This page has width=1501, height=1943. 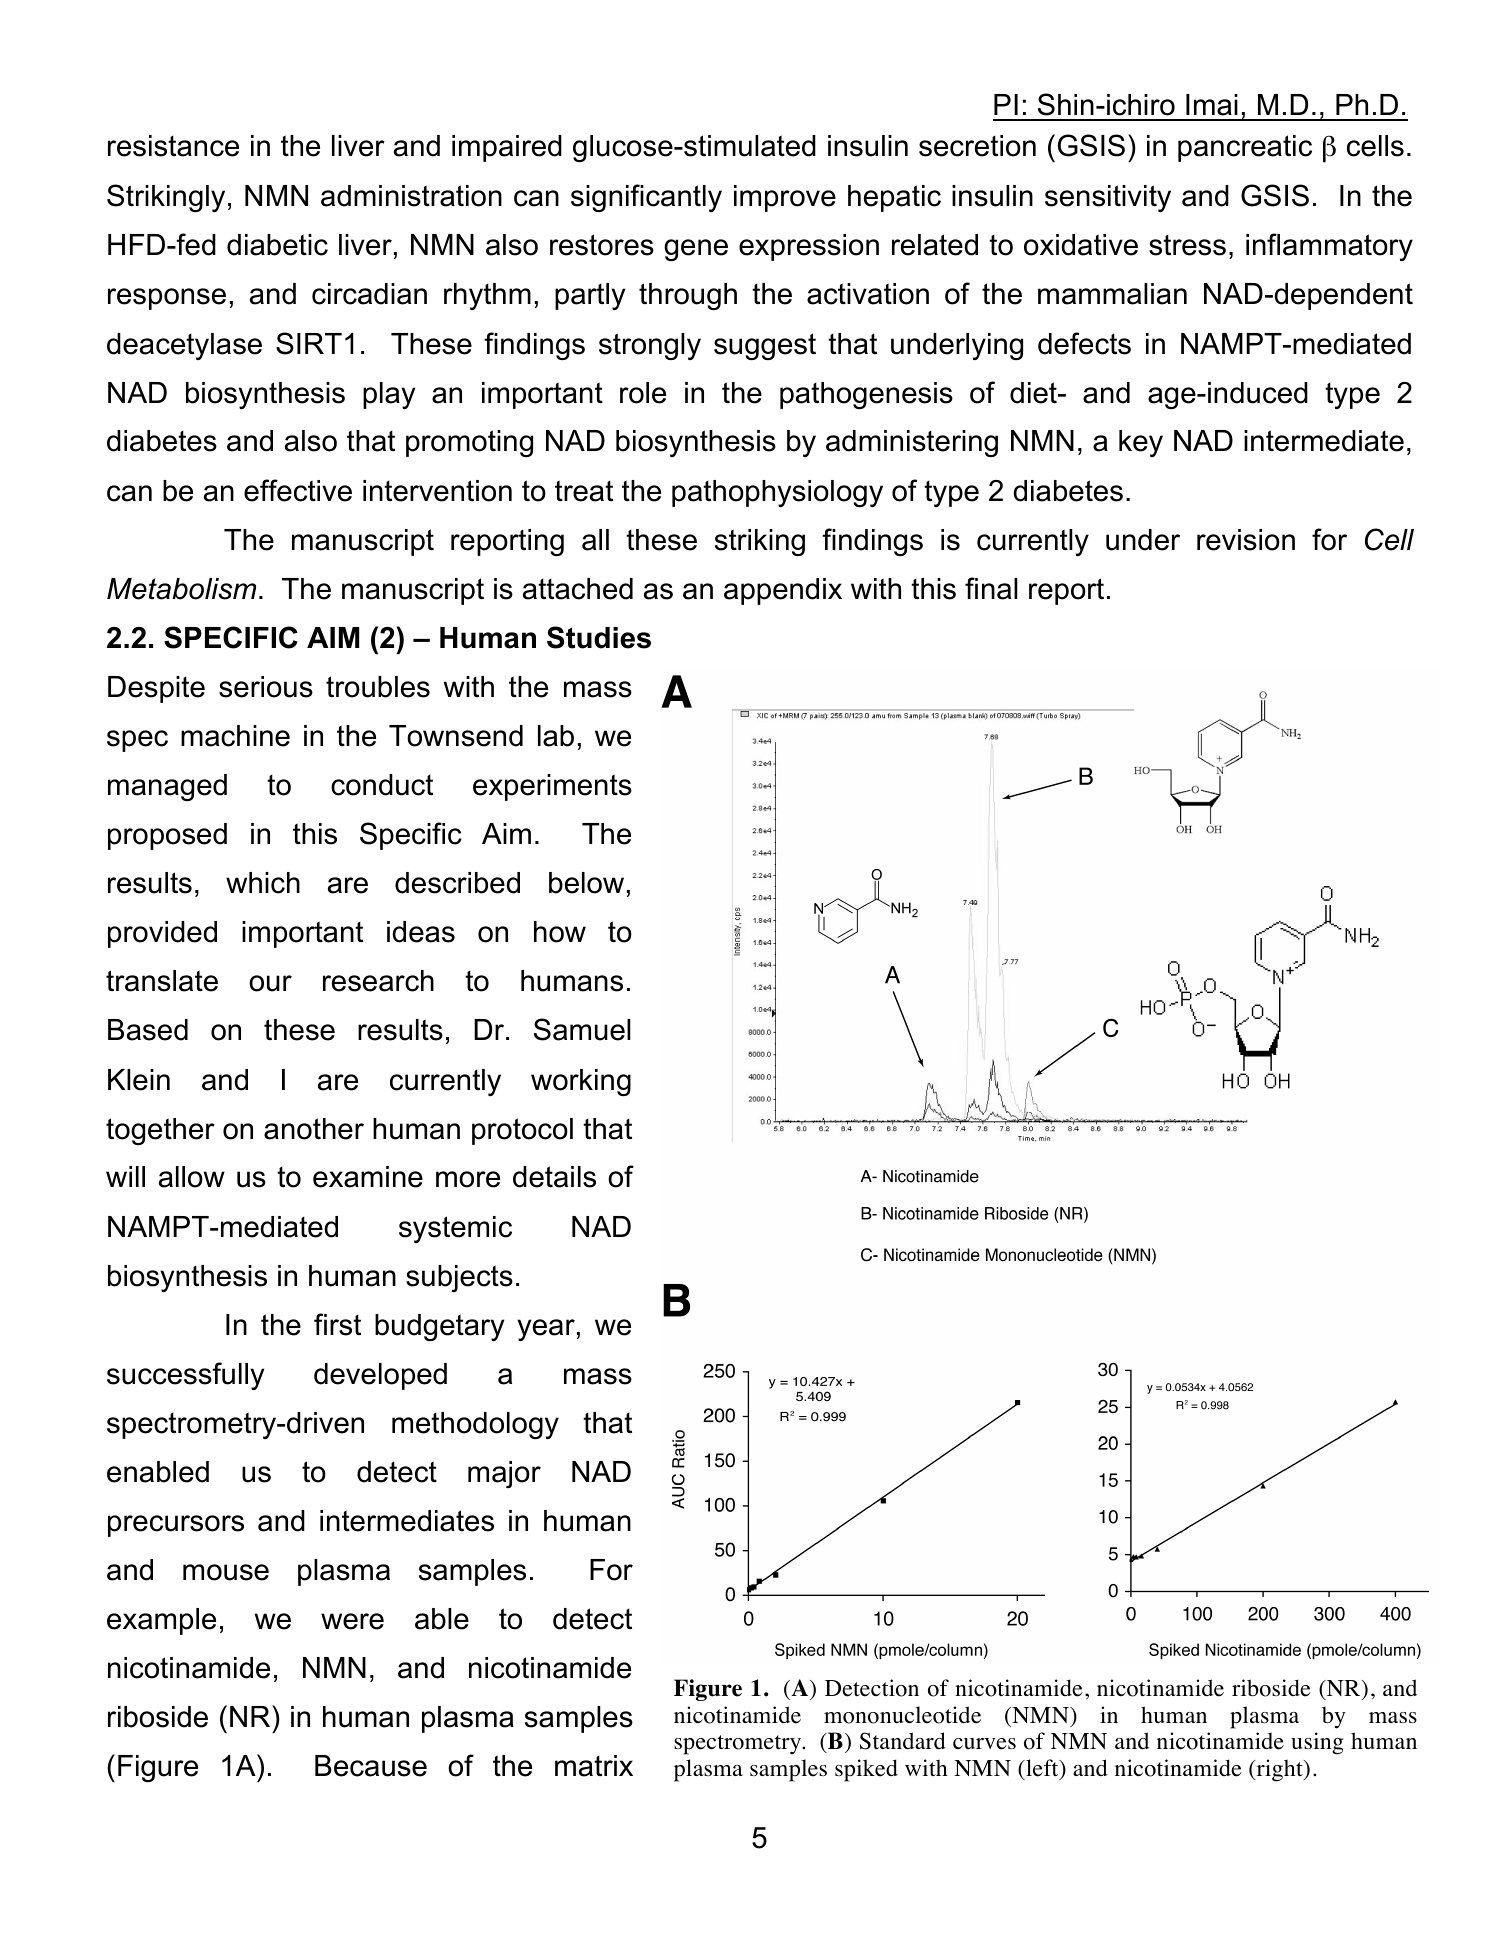 I want to click on right, so click(x=1279, y=1770).
